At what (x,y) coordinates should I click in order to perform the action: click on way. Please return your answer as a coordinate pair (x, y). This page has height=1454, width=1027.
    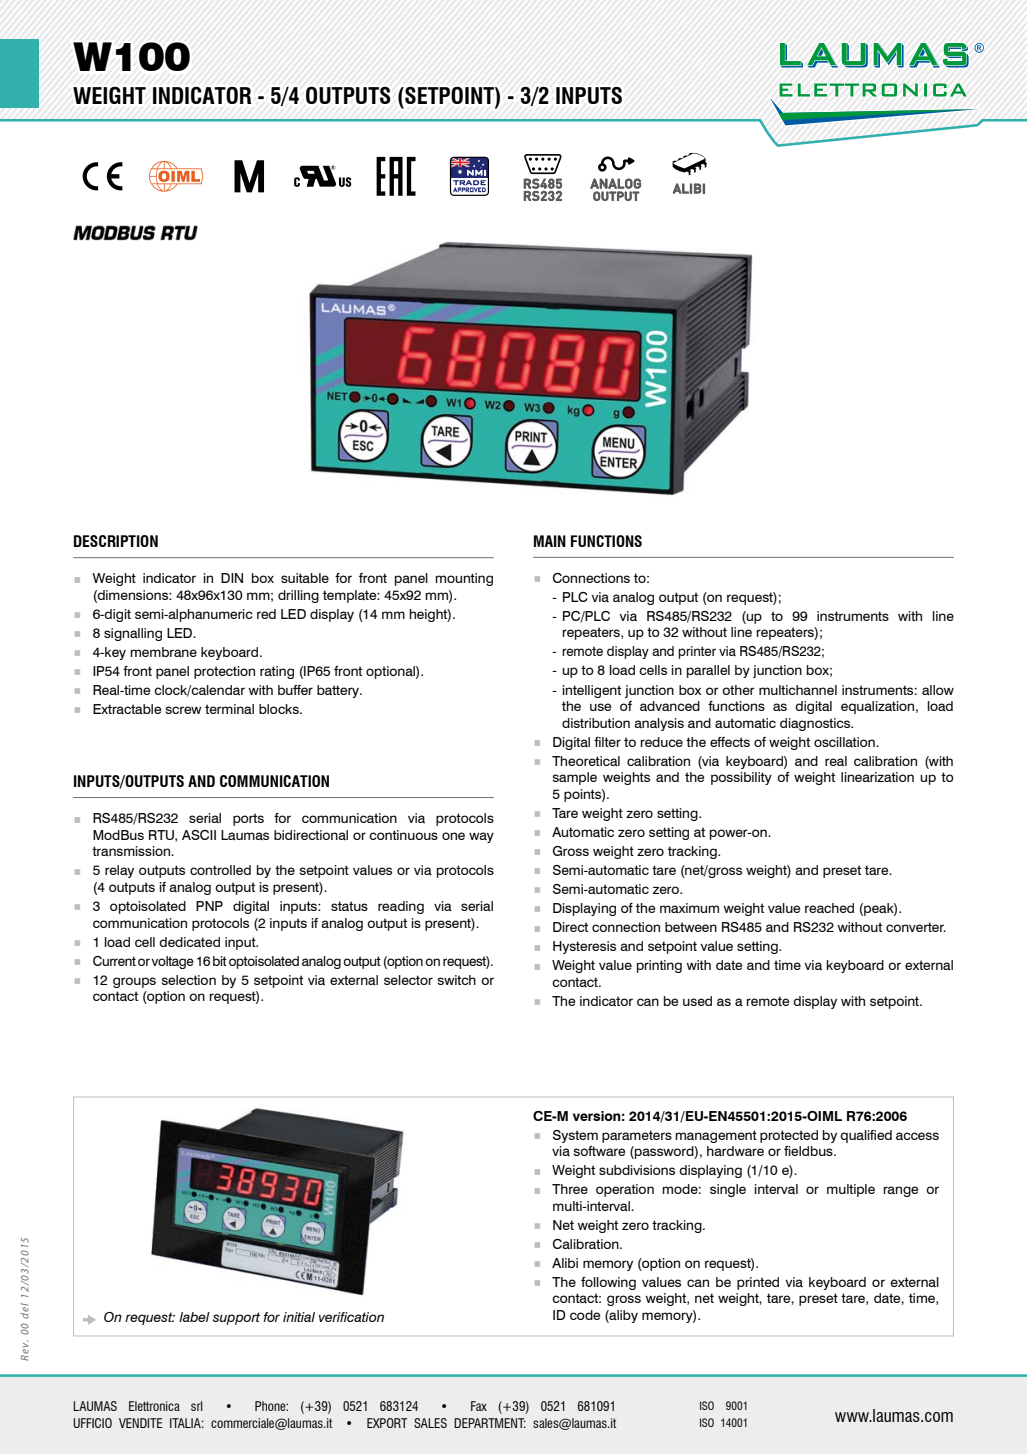
    Looking at the image, I should click on (481, 837).
